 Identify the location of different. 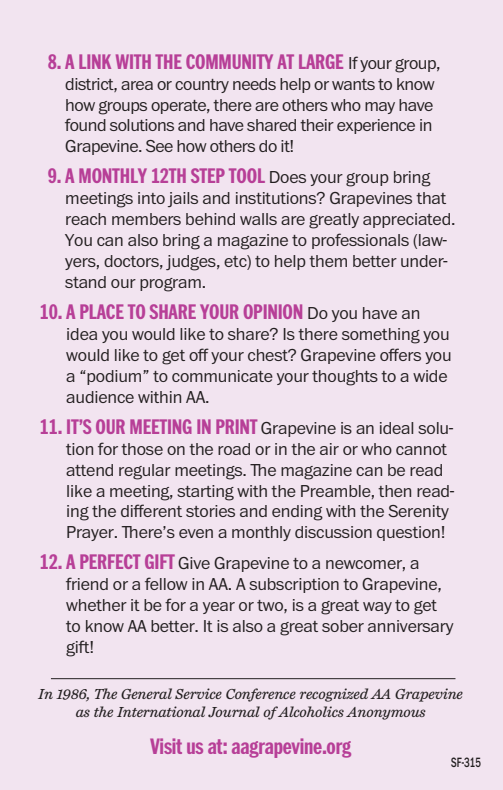
(151, 510).
